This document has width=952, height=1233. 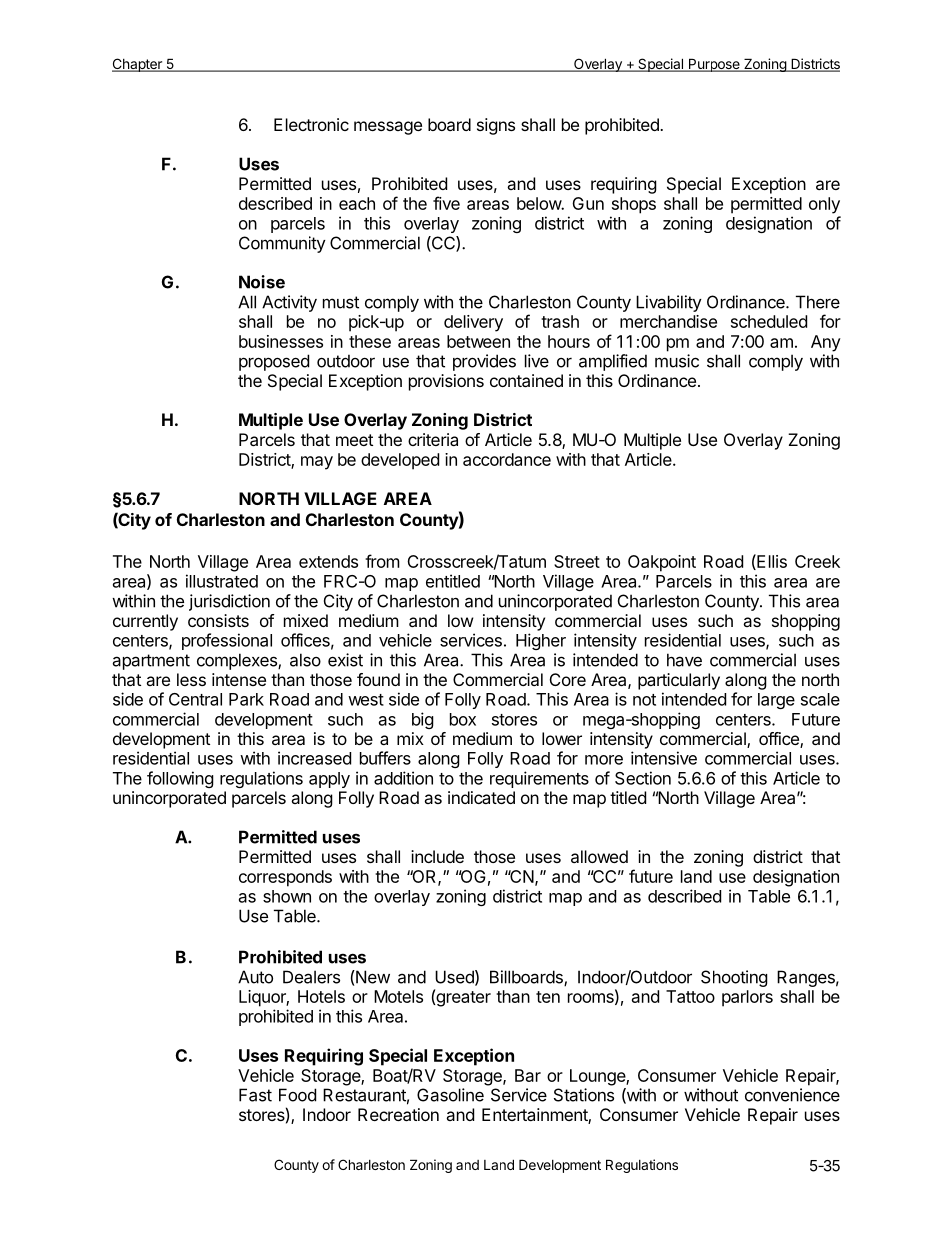 I want to click on Fast, so click(x=255, y=1095).
